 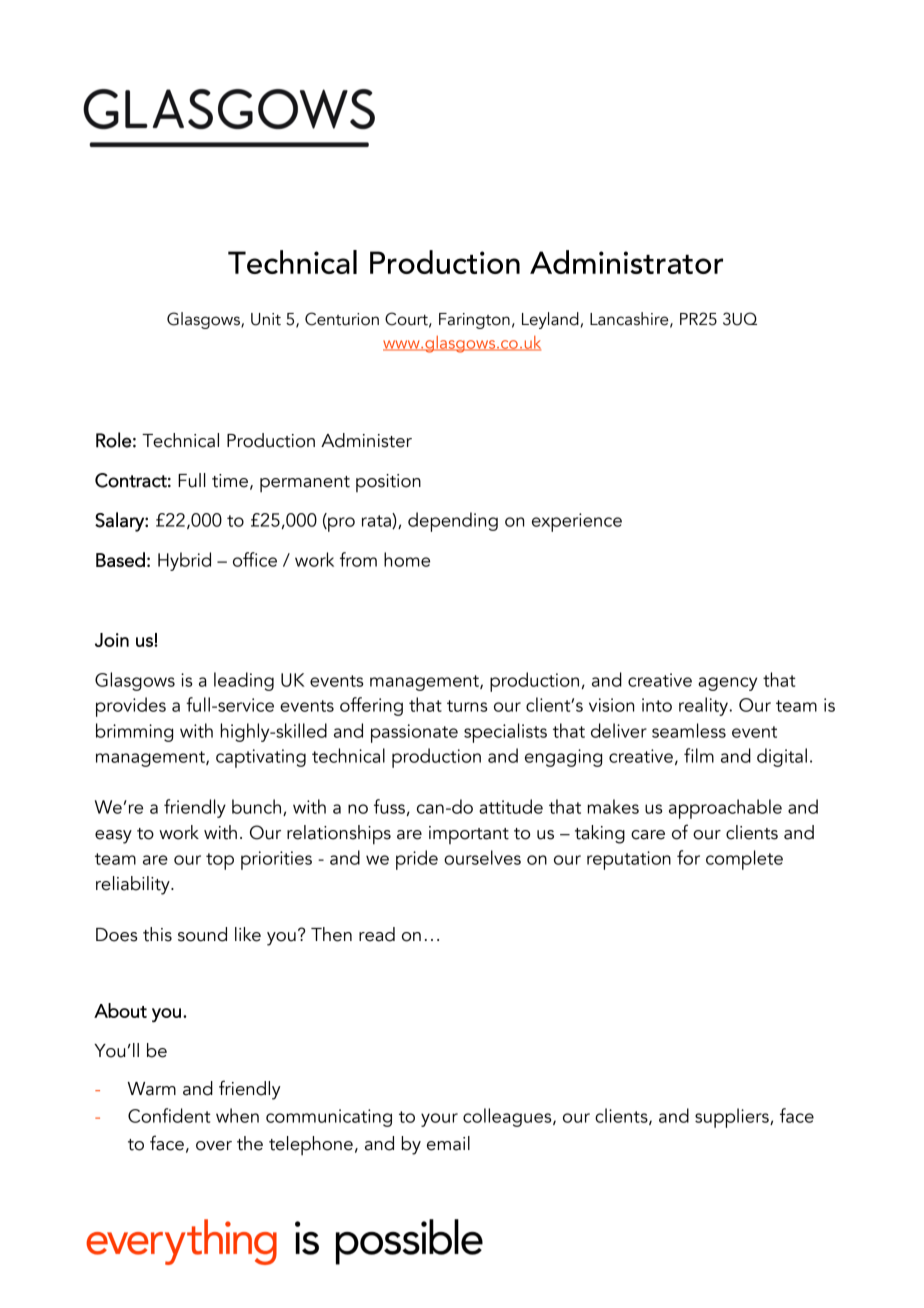 What do you see at coordinates (169, 1115) in the page?
I see `Confident` at bounding box center [169, 1115].
